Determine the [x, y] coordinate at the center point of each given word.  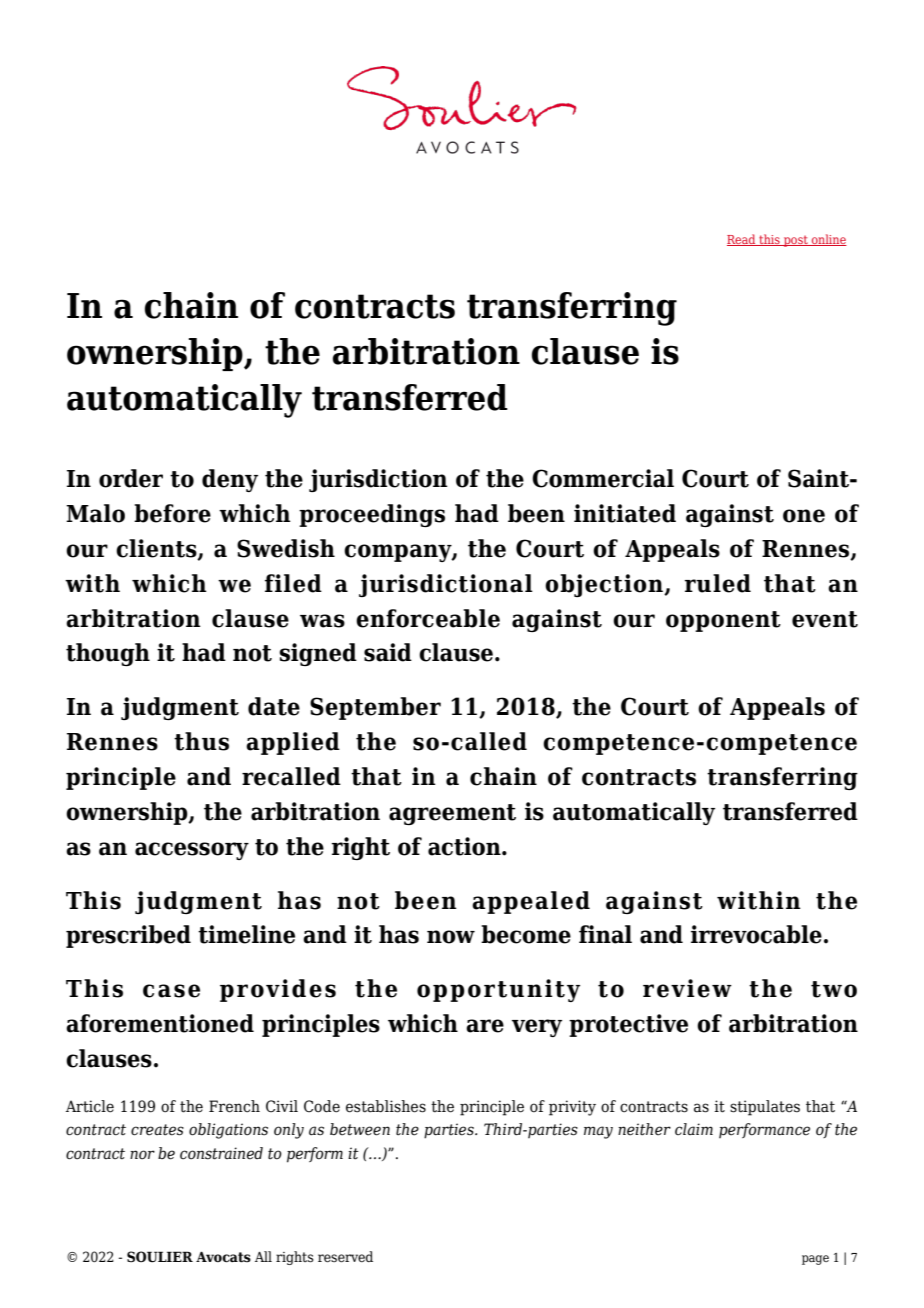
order [131, 478]
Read [742, 240]
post [796, 241]
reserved [345, 1257]
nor [142, 1155]
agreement [452, 814]
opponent [723, 621]
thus [201, 741]
